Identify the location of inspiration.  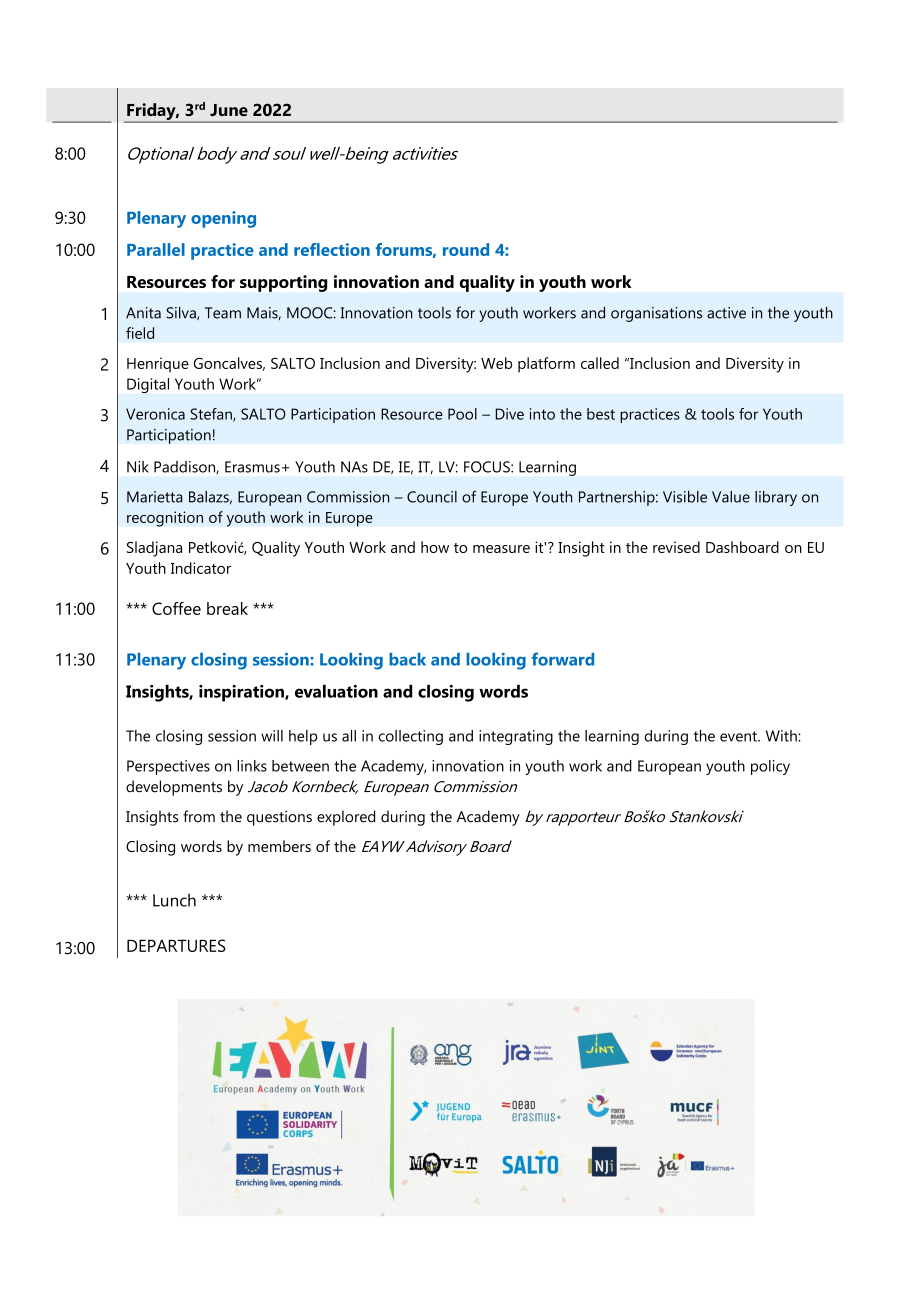
(242, 693).
